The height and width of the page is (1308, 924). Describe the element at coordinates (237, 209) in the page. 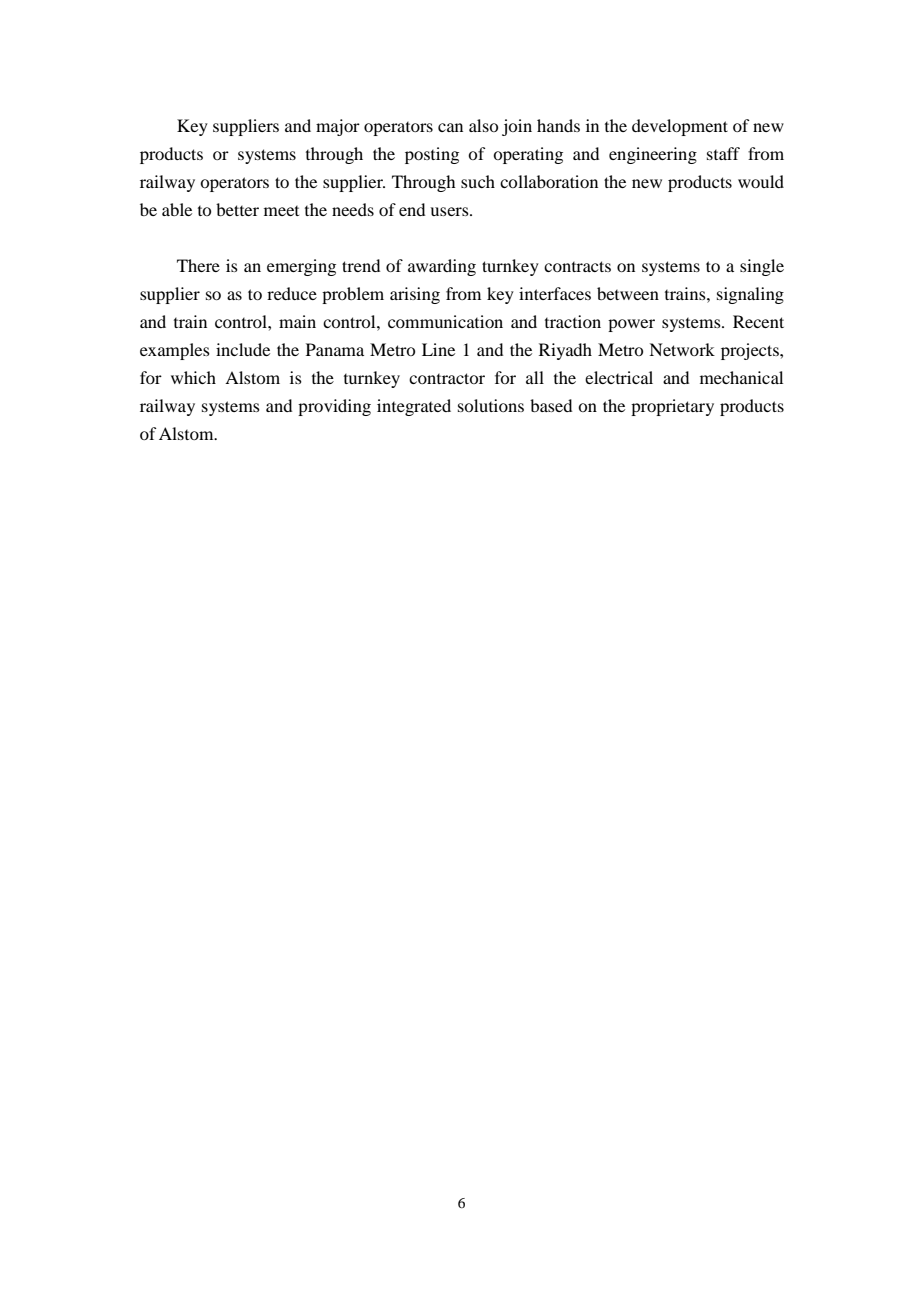

I see `better` at that location.
